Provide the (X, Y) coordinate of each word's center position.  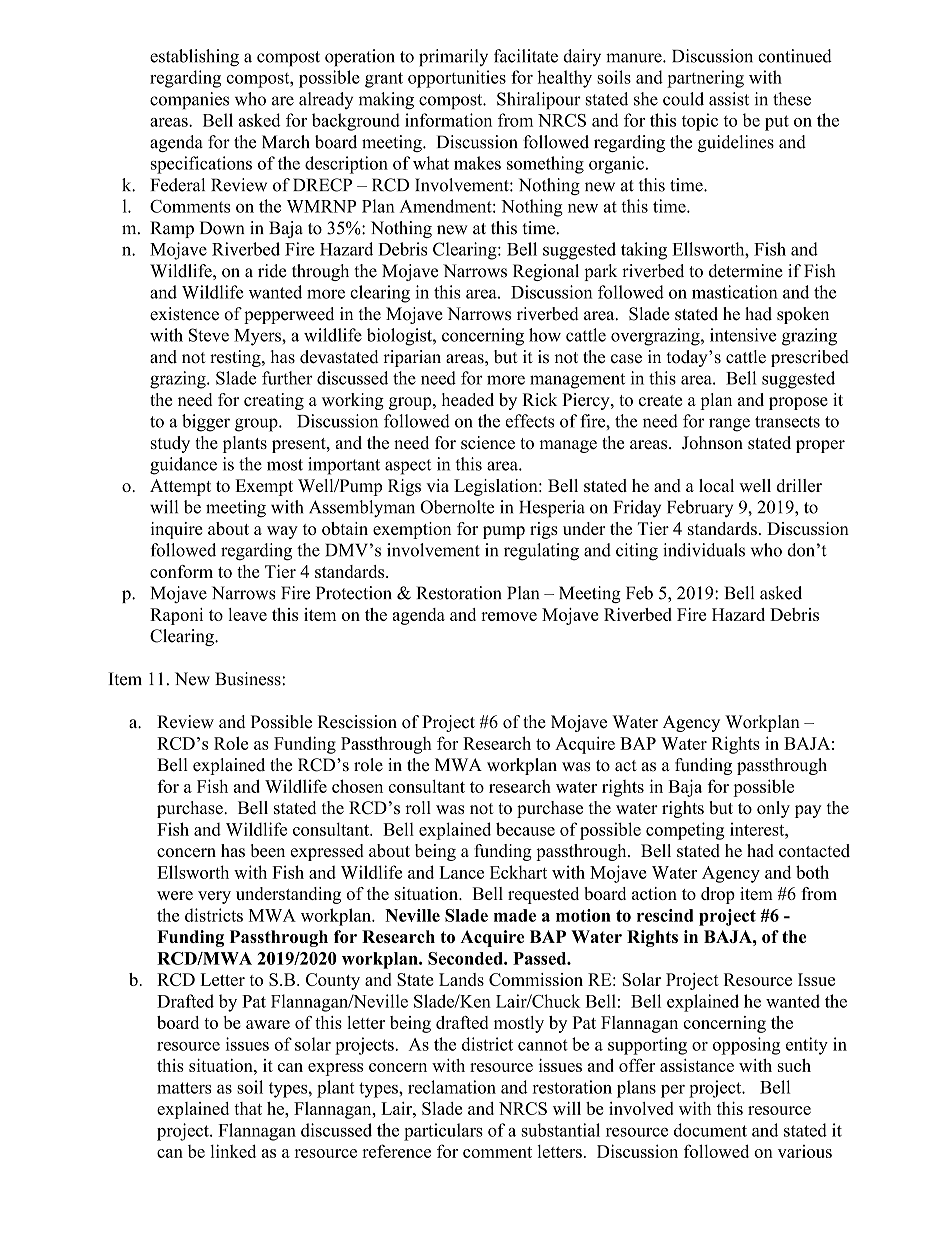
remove (509, 616)
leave (248, 614)
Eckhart (518, 872)
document (710, 1130)
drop (718, 895)
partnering (705, 79)
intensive (743, 335)
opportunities (457, 79)
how (545, 335)
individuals (704, 550)
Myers (258, 337)
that (248, 1108)
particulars (443, 1132)
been (268, 850)
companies (189, 100)
